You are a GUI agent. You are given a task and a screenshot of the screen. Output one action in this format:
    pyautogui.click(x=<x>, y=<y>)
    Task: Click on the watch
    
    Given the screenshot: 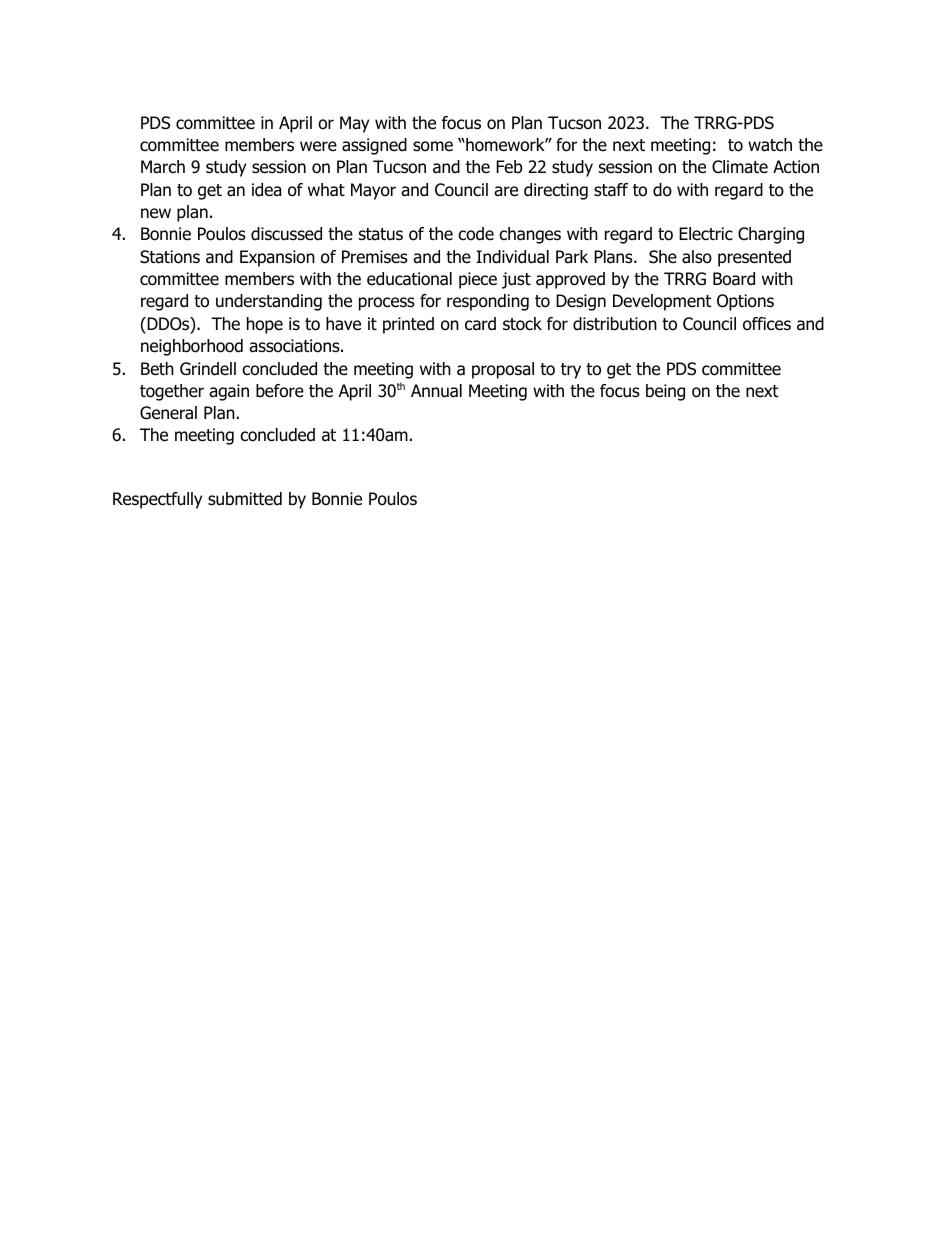 What is the action you would take?
    pyautogui.click(x=770, y=145)
